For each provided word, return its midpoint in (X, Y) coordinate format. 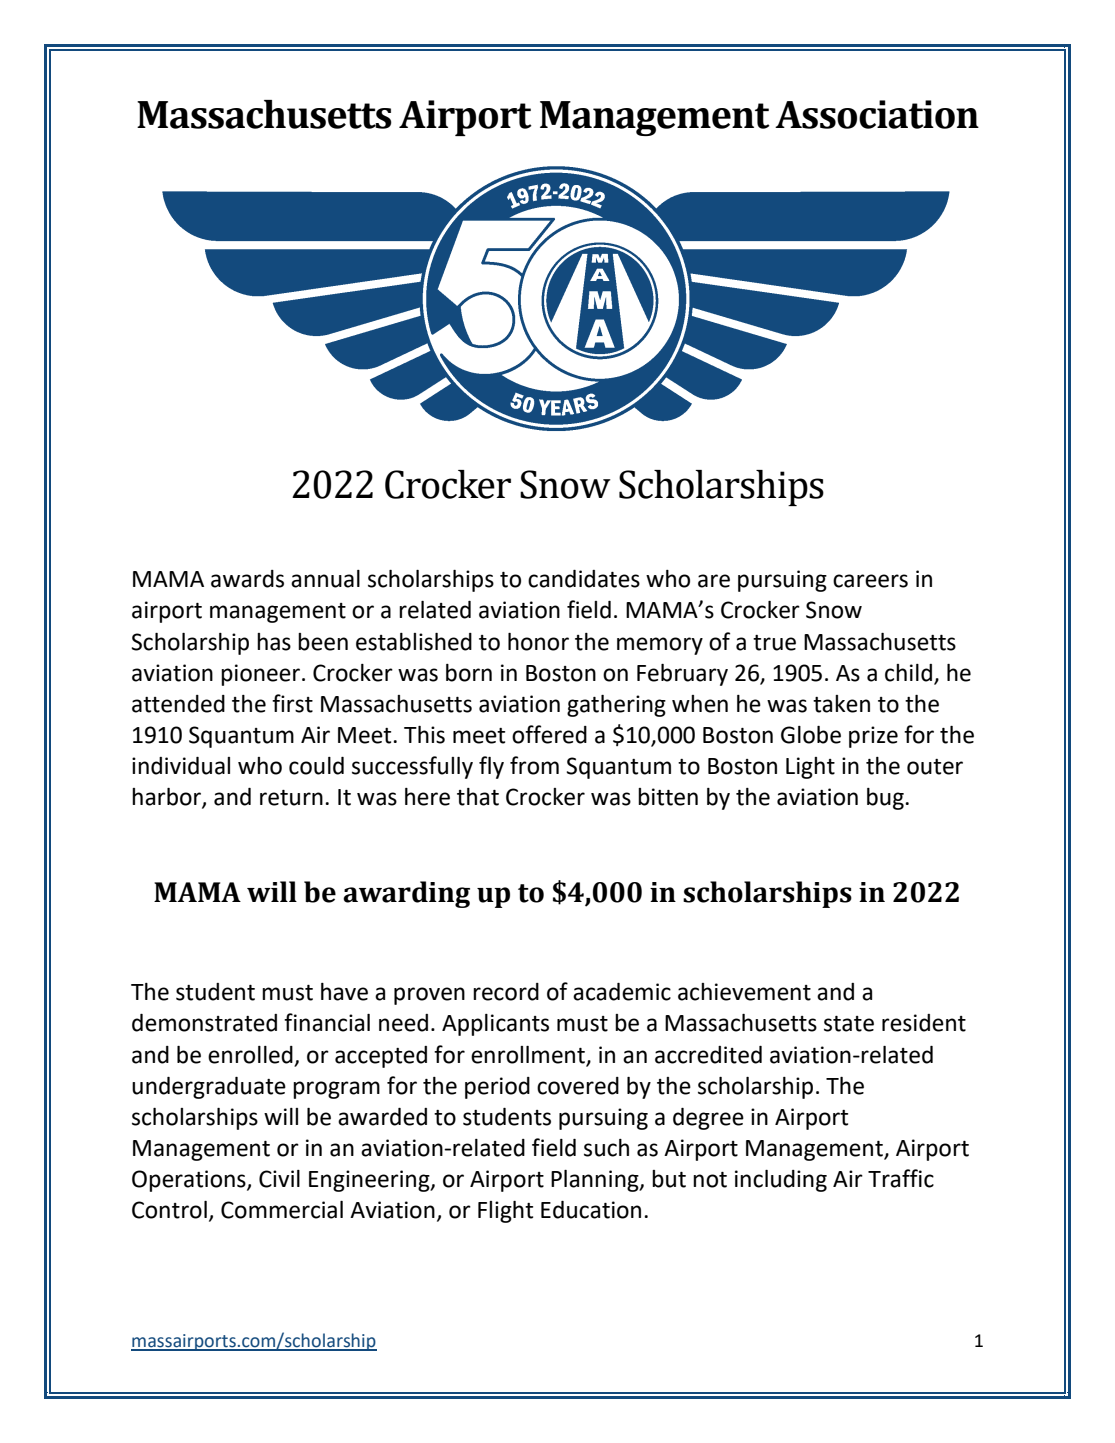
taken (841, 704)
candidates (584, 579)
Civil (279, 1179)
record (506, 992)
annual (325, 579)
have (344, 992)
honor (538, 642)
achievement (744, 992)
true (774, 643)
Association (877, 114)
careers (870, 581)
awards (247, 579)
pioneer (262, 675)
